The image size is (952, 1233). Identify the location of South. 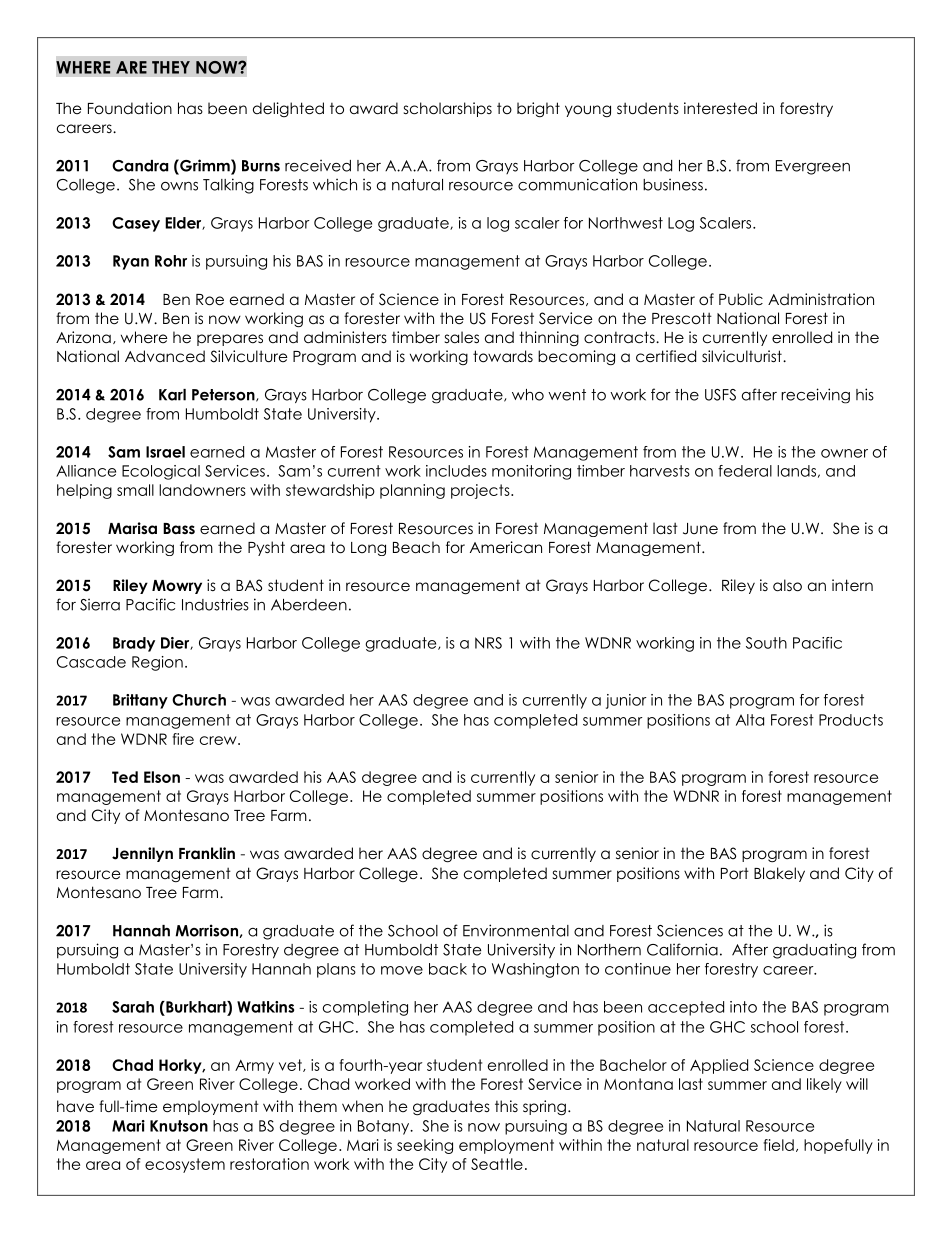
(766, 643).
